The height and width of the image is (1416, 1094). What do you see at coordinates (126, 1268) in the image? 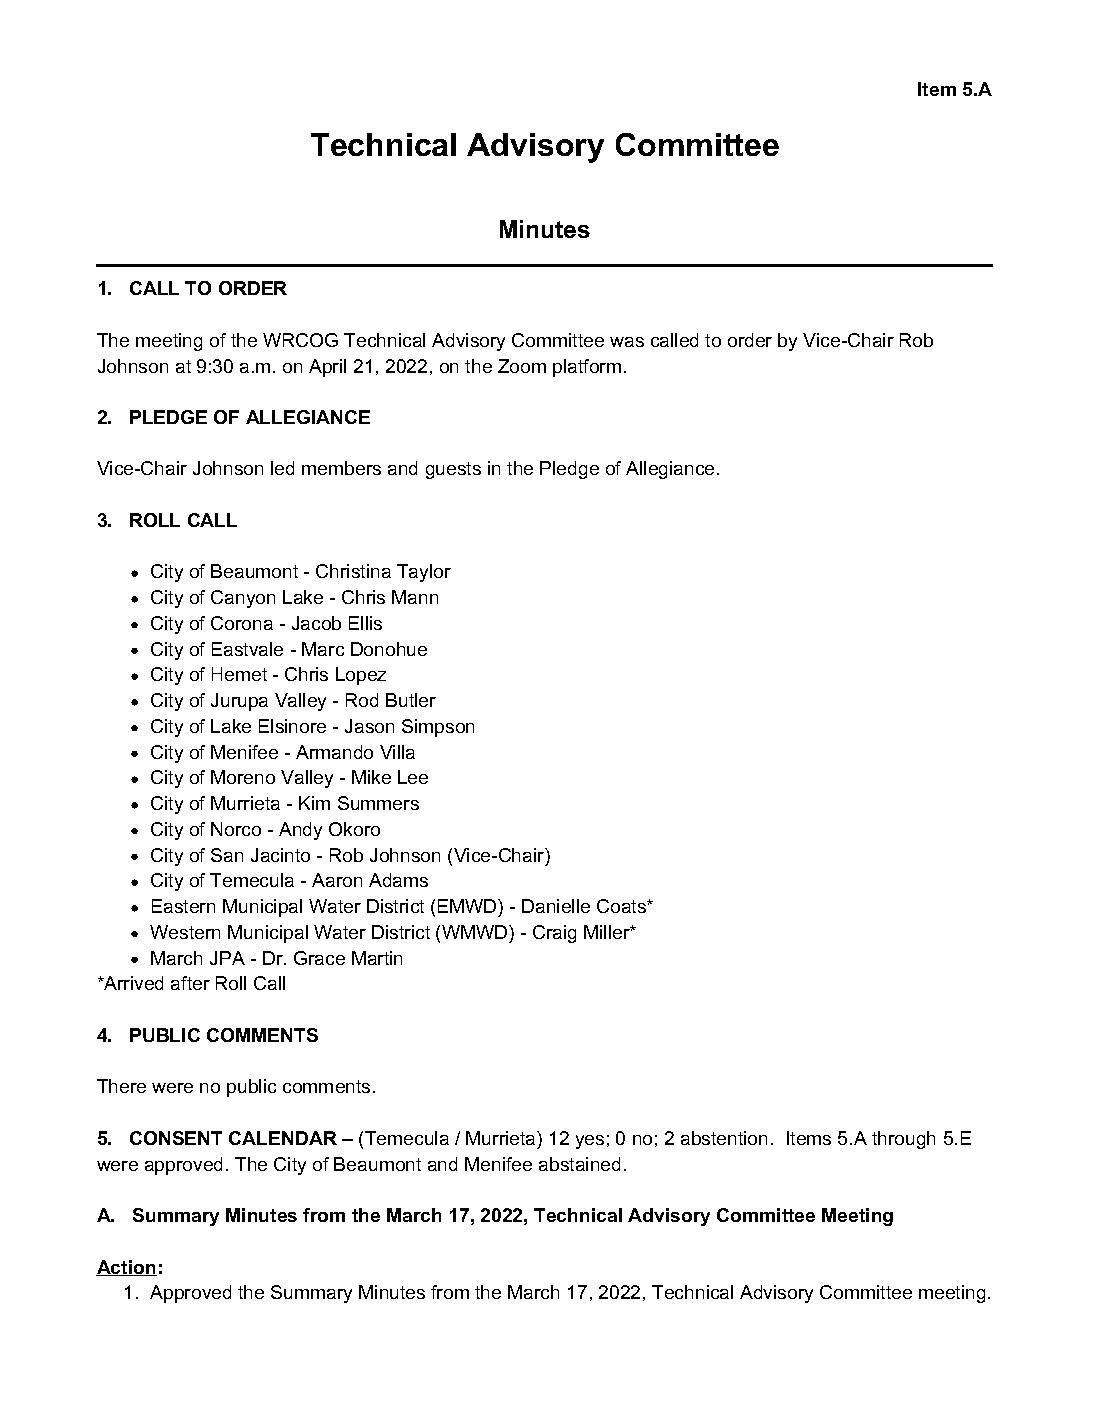
I see `Action` at bounding box center [126, 1268].
